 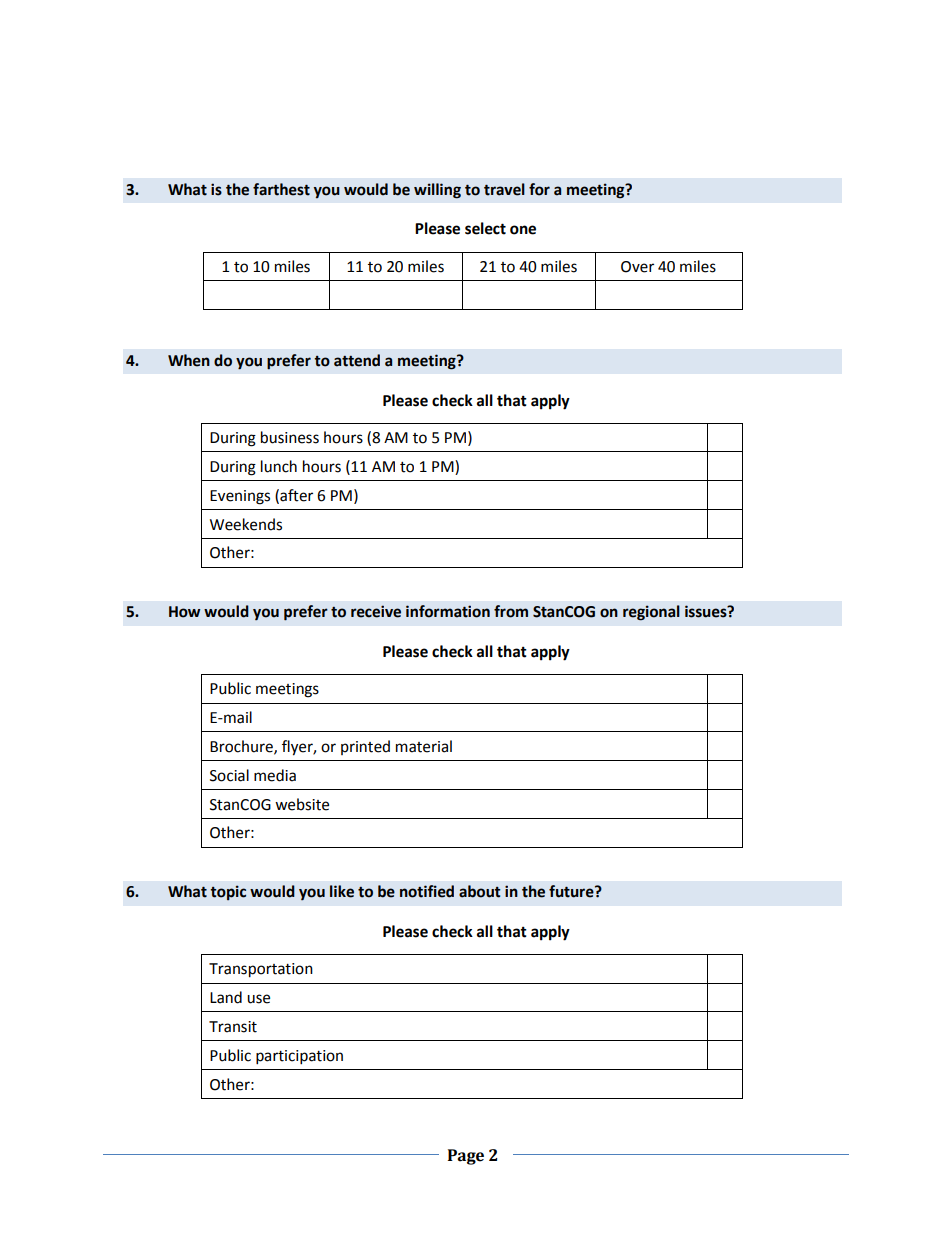 I want to click on How, so click(x=184, y=612).
